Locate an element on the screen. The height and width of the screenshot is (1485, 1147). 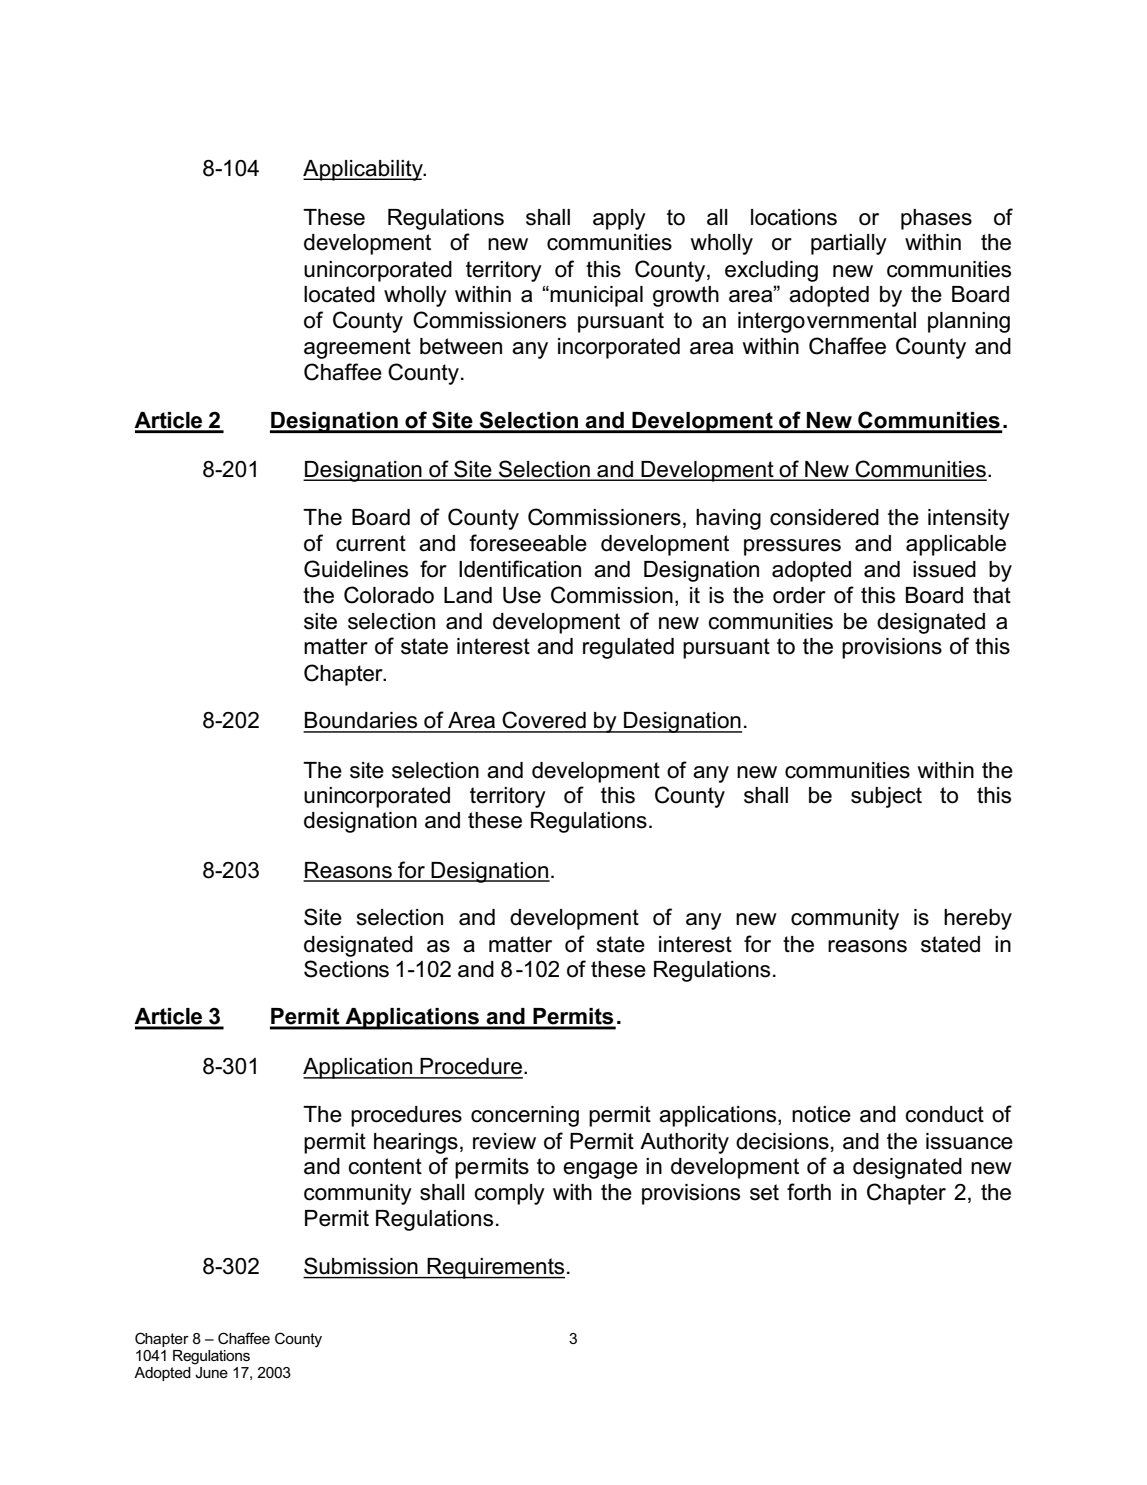
hereby is located at coordinates (978, 919).
